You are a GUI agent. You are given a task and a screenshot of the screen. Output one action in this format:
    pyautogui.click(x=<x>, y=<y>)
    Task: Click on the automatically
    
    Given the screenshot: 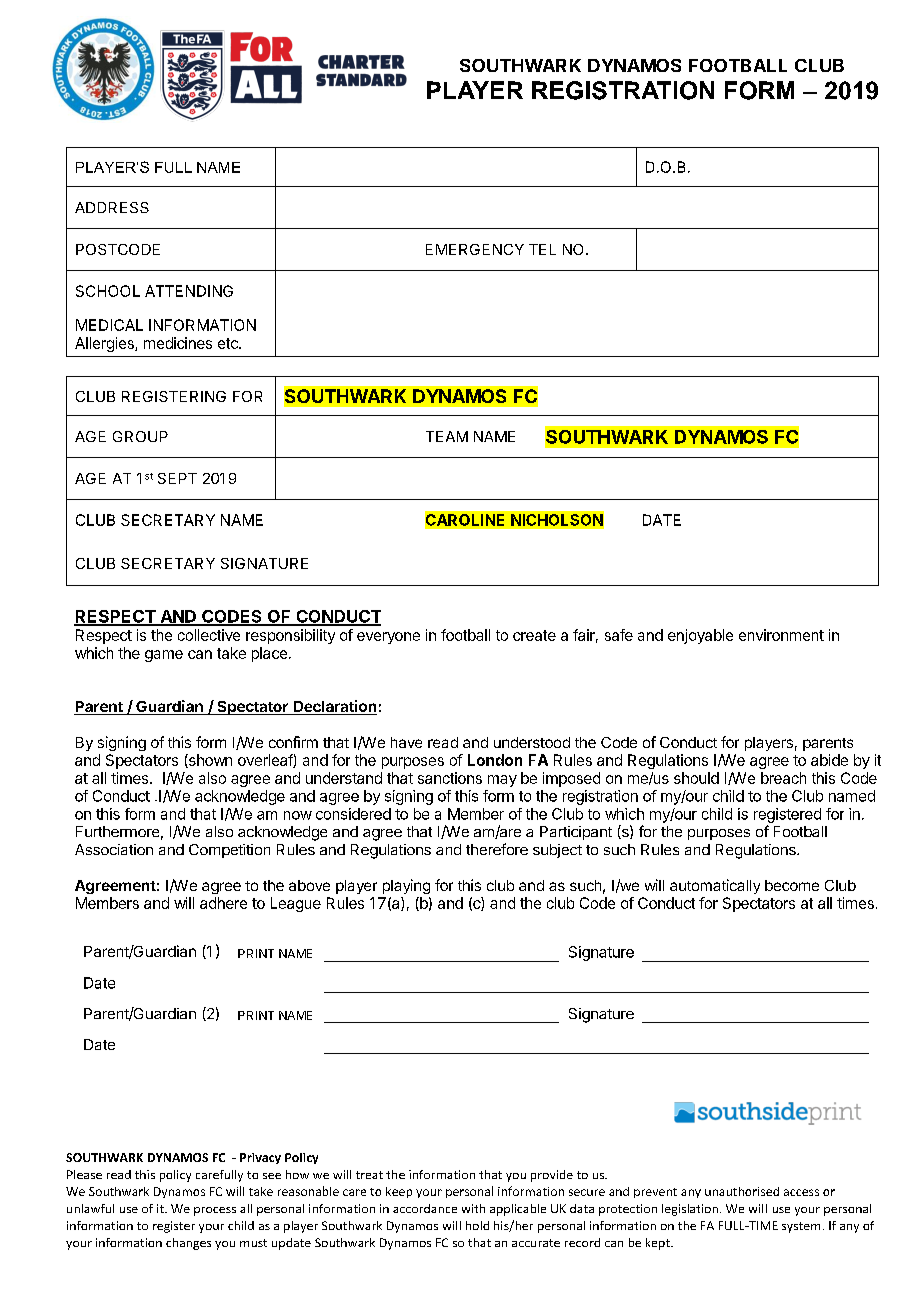 What is the action you would take?
    pyautogui.click(x=715, y=886)
